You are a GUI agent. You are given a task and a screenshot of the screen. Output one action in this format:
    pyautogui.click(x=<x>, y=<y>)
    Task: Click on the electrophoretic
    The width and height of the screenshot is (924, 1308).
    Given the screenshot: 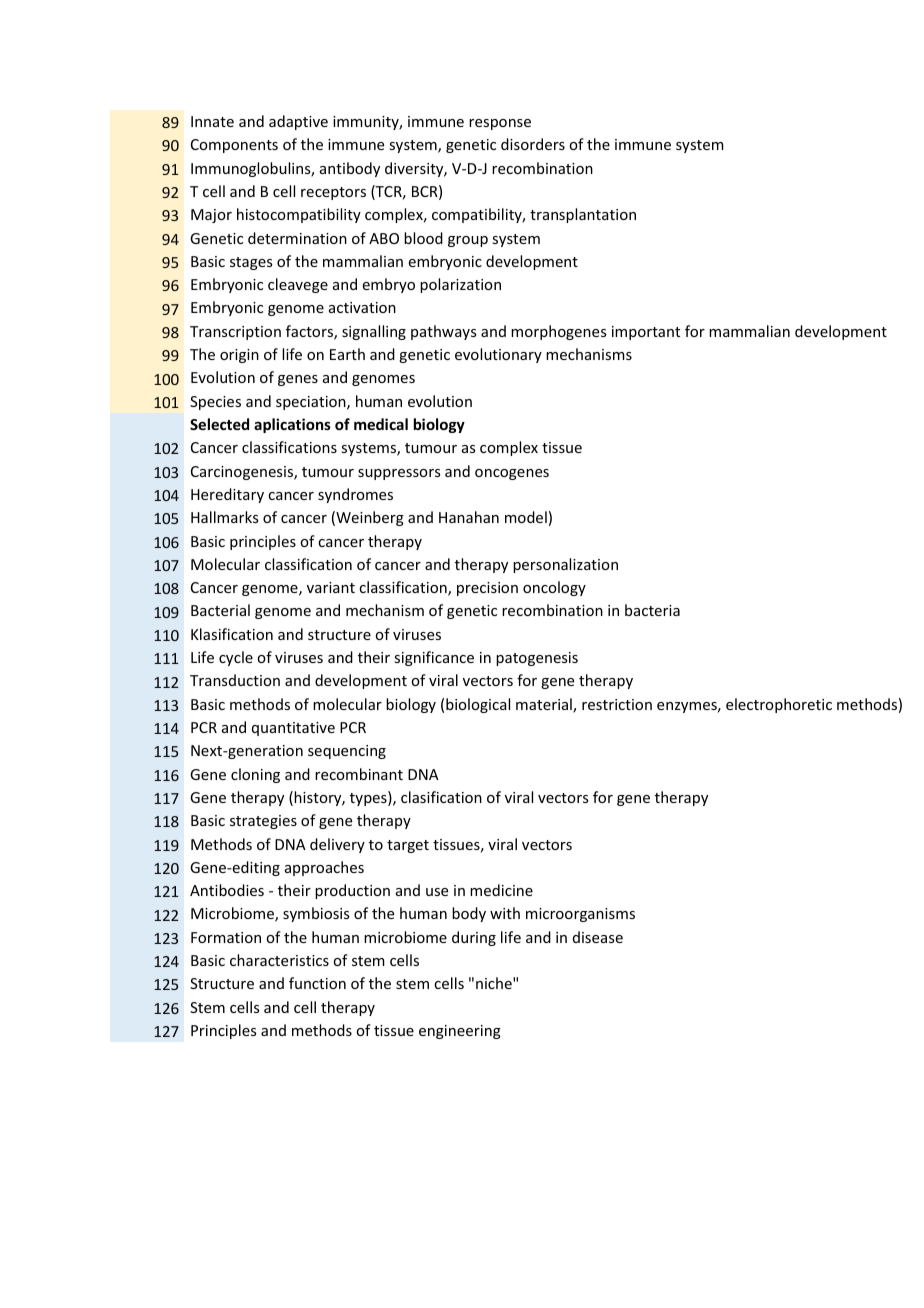 What is the action you would take?
    pyautogui.click(x=779, y=705)
